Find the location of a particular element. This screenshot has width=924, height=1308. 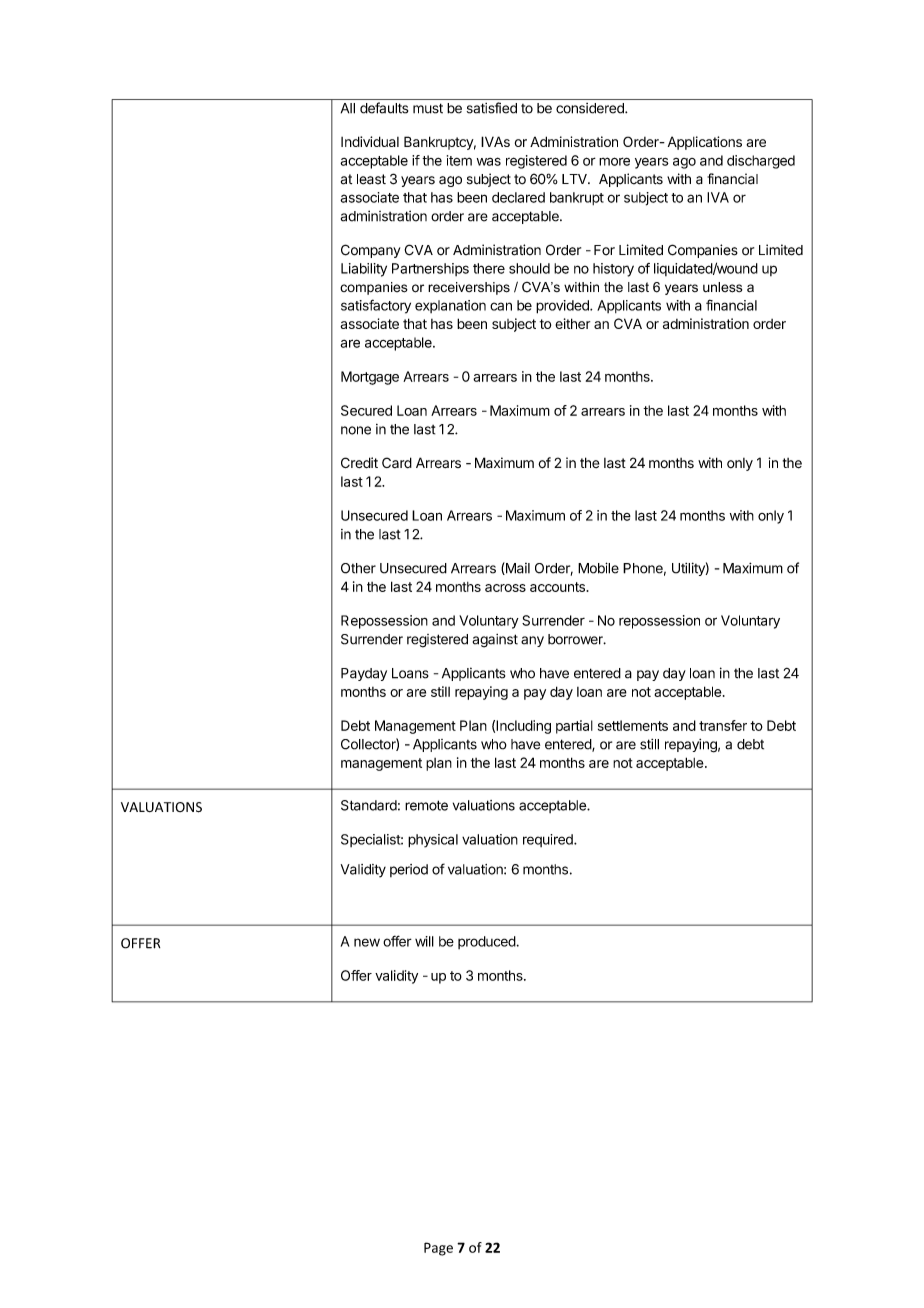

produced is located at coordinates (487, 942).
